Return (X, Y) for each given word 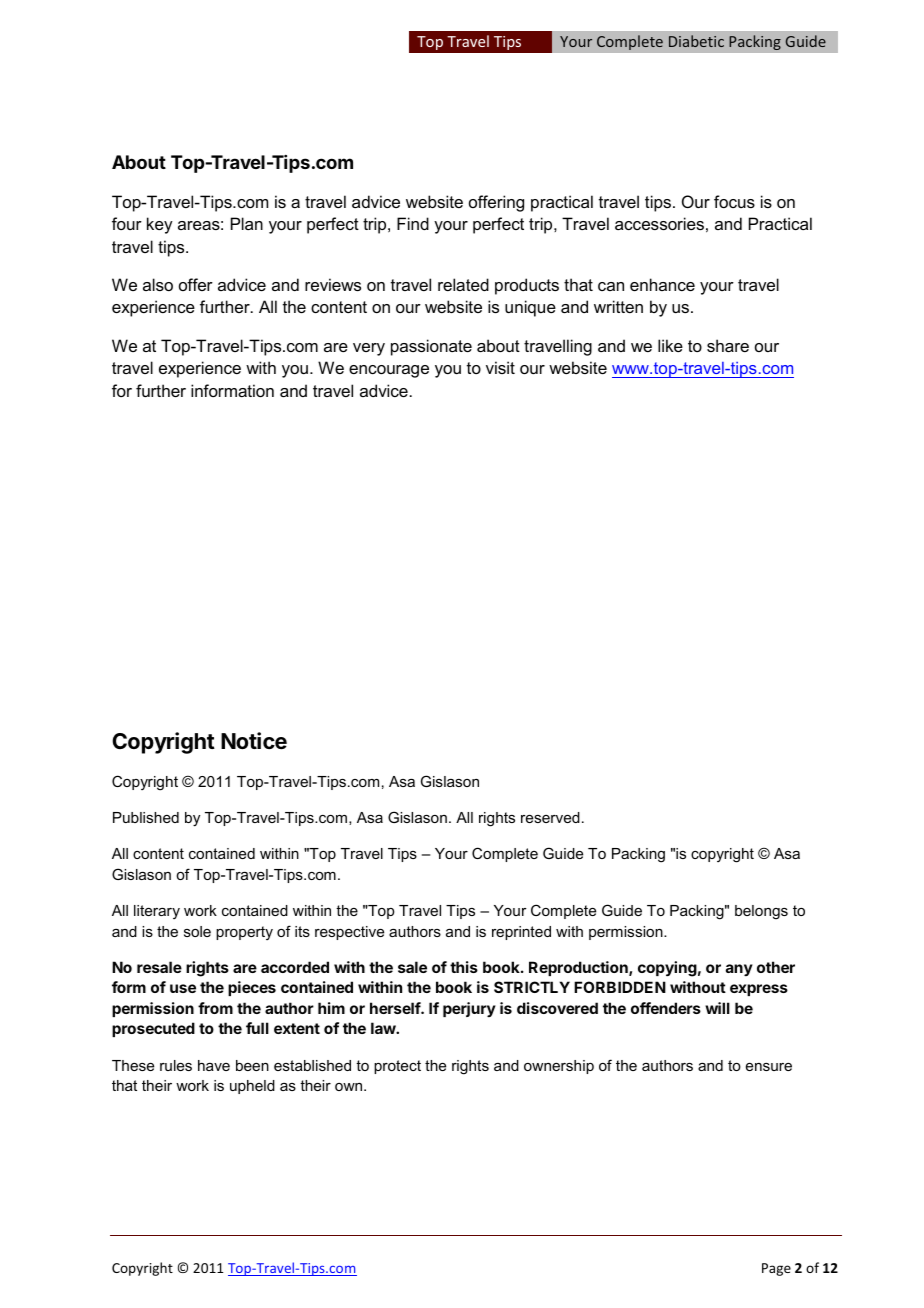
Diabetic (696, 41)
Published (146, 817)
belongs (761, 912)
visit (500, 367)
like (670, 345)
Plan (247, 223)
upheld (252, 1087)
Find (413, 223)
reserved (550, 817)
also (158, 284)
